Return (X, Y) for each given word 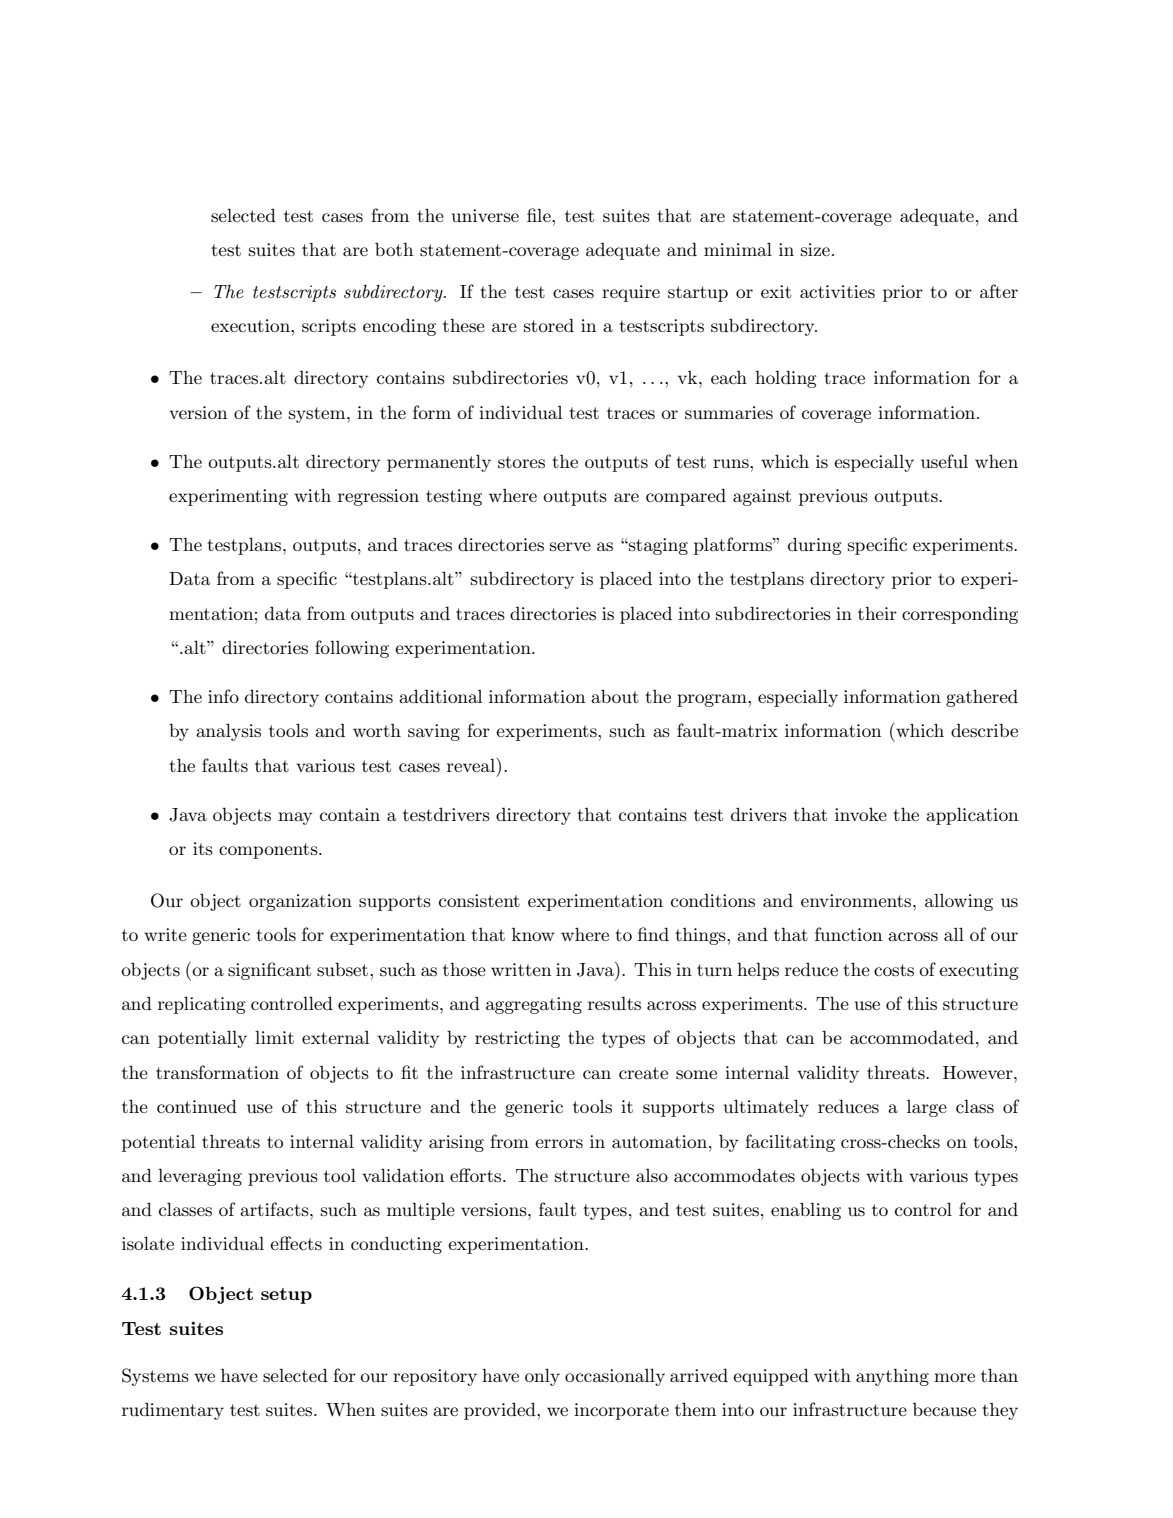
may (295, 818)
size (815, 249)
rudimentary (173, 1411)
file (540, 215)
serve (570, 546)
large (927, 1108)
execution (251, 326)
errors (559, 1144)
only (542, 1377)
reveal (472, 765)
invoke (861, 814)
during (815, 546)
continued (197, 1106)
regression (378, 497)
